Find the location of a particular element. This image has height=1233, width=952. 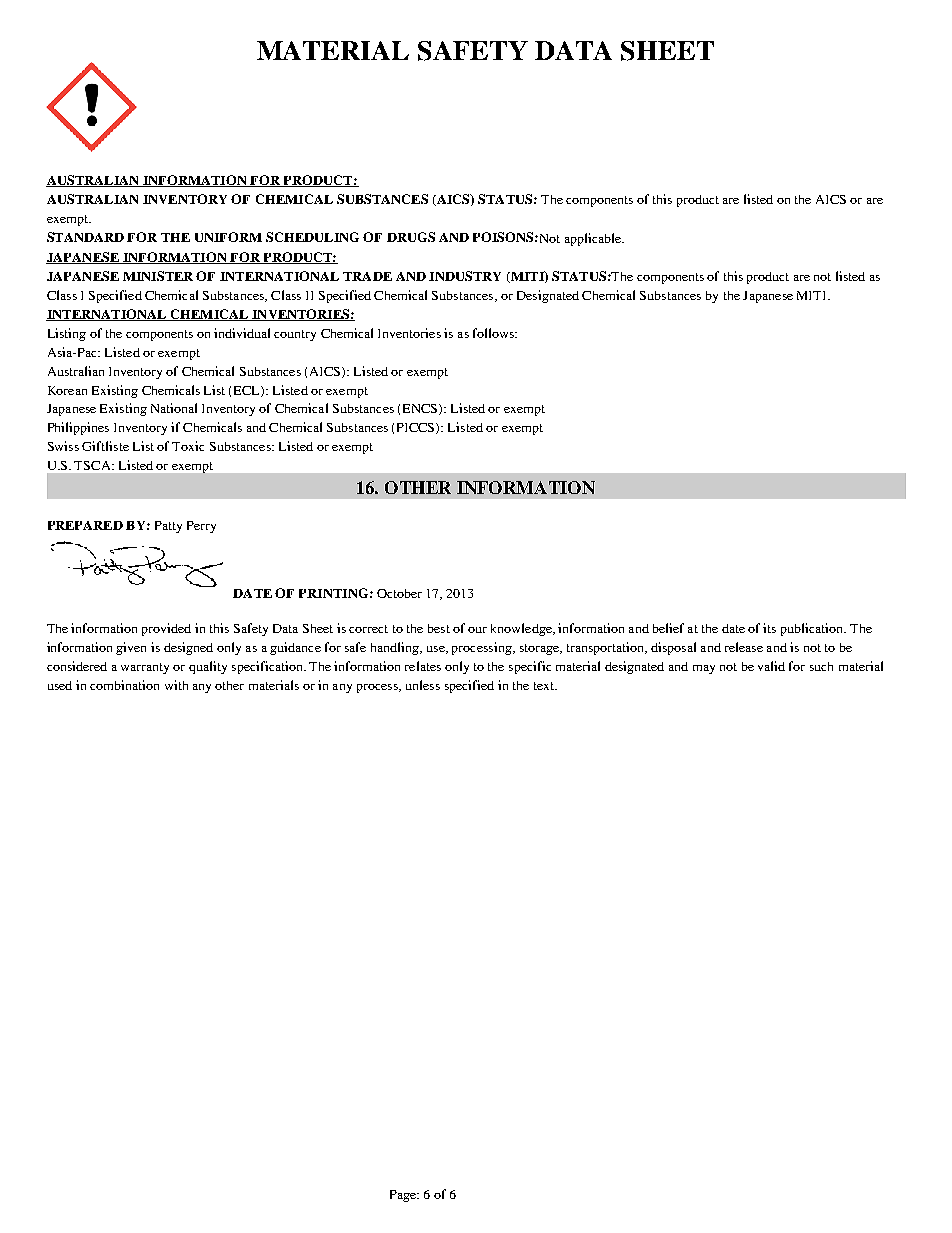

INDUSTRY is located at coordinates (465, 276).
